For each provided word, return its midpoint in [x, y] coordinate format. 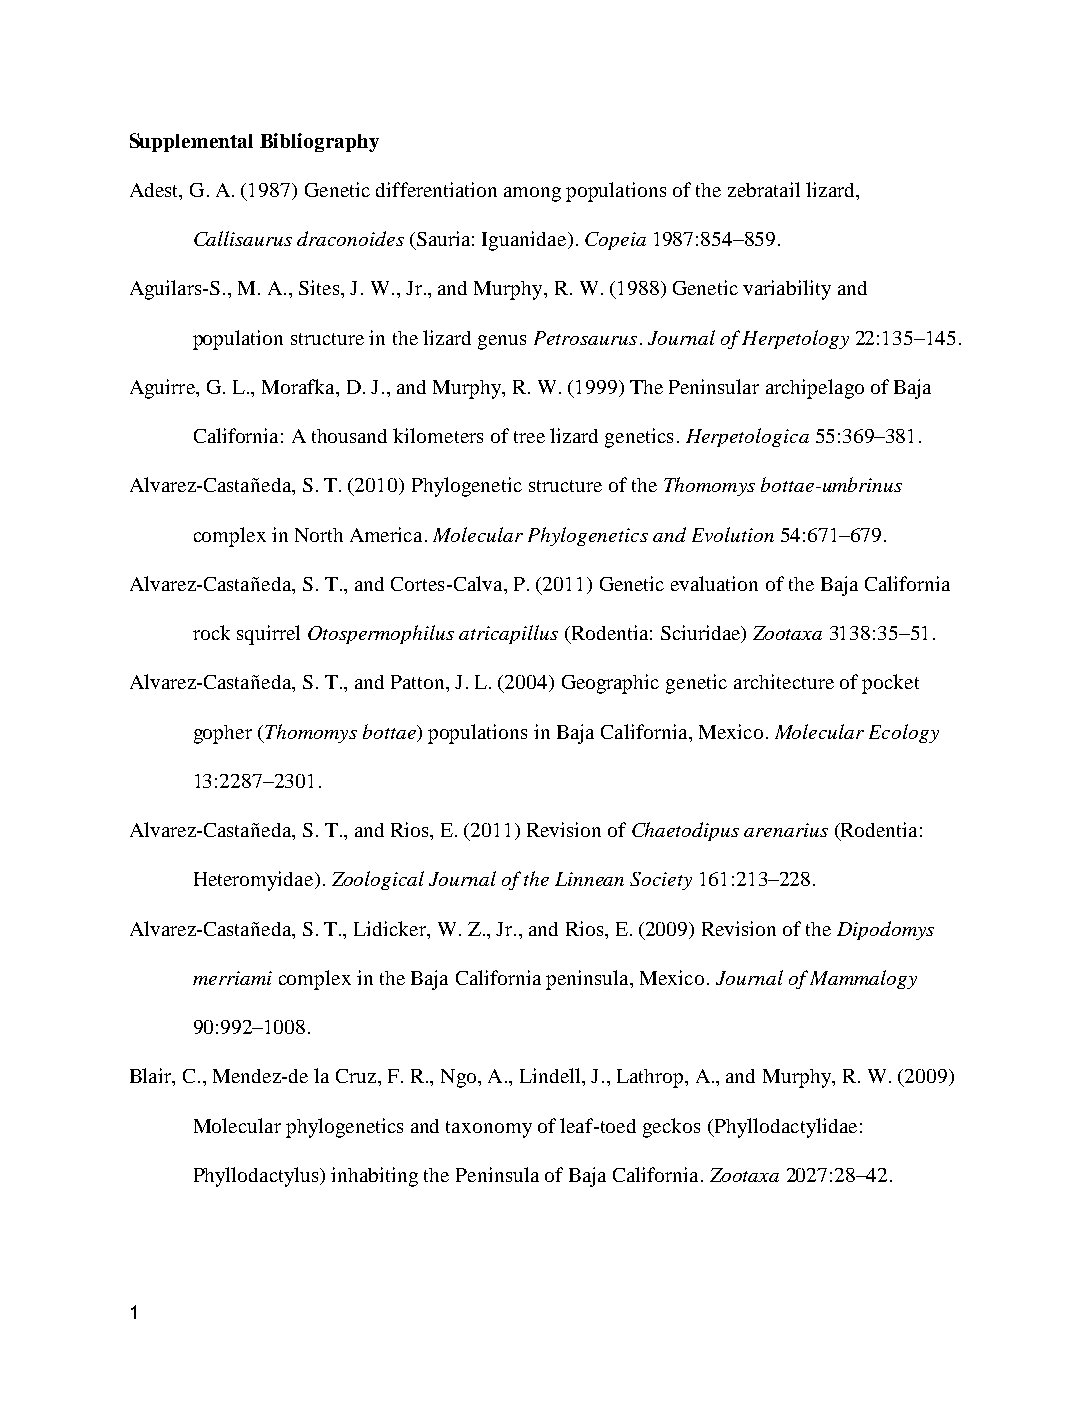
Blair [152, 1077]
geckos [671, 1128]
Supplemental [191, 142]
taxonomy [489, 1129]
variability [787, 290]
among [532, 194]
